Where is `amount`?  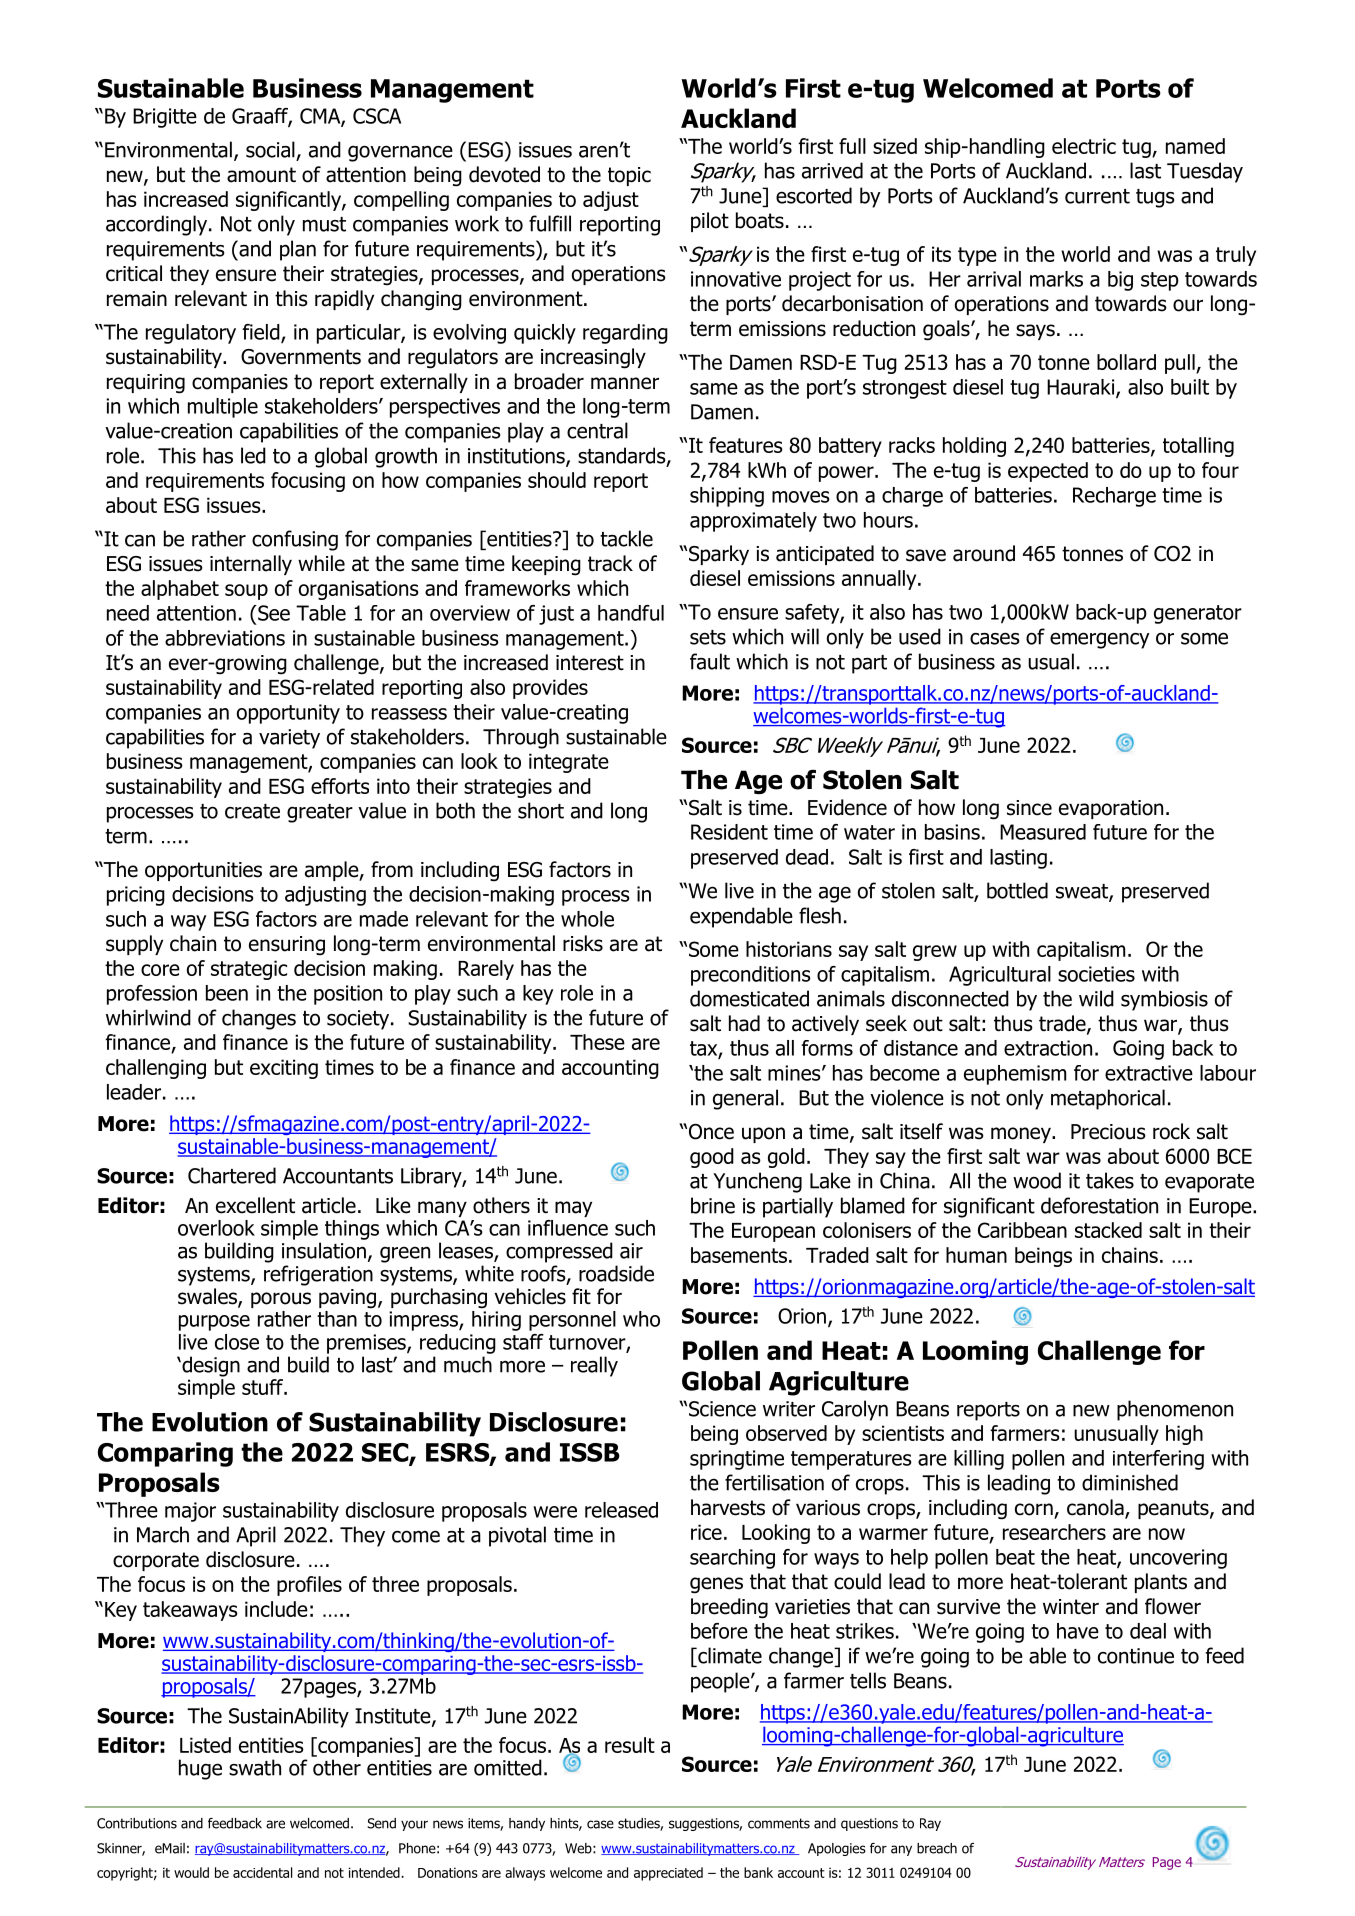
amount is located at coordinates (261, 175).
